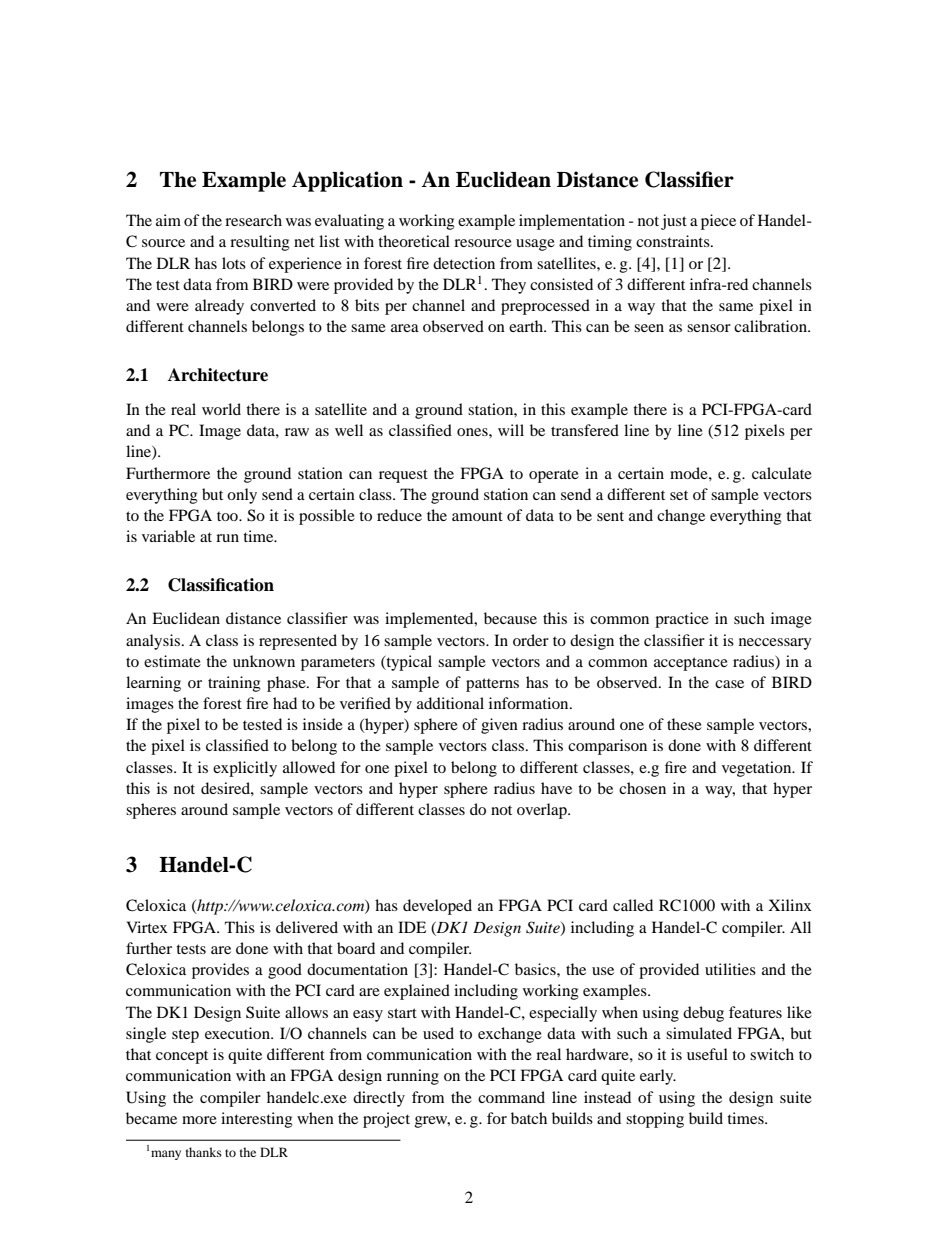 This document has width=952, height=1233. I want to click on vegetation, so click(758, 769).
